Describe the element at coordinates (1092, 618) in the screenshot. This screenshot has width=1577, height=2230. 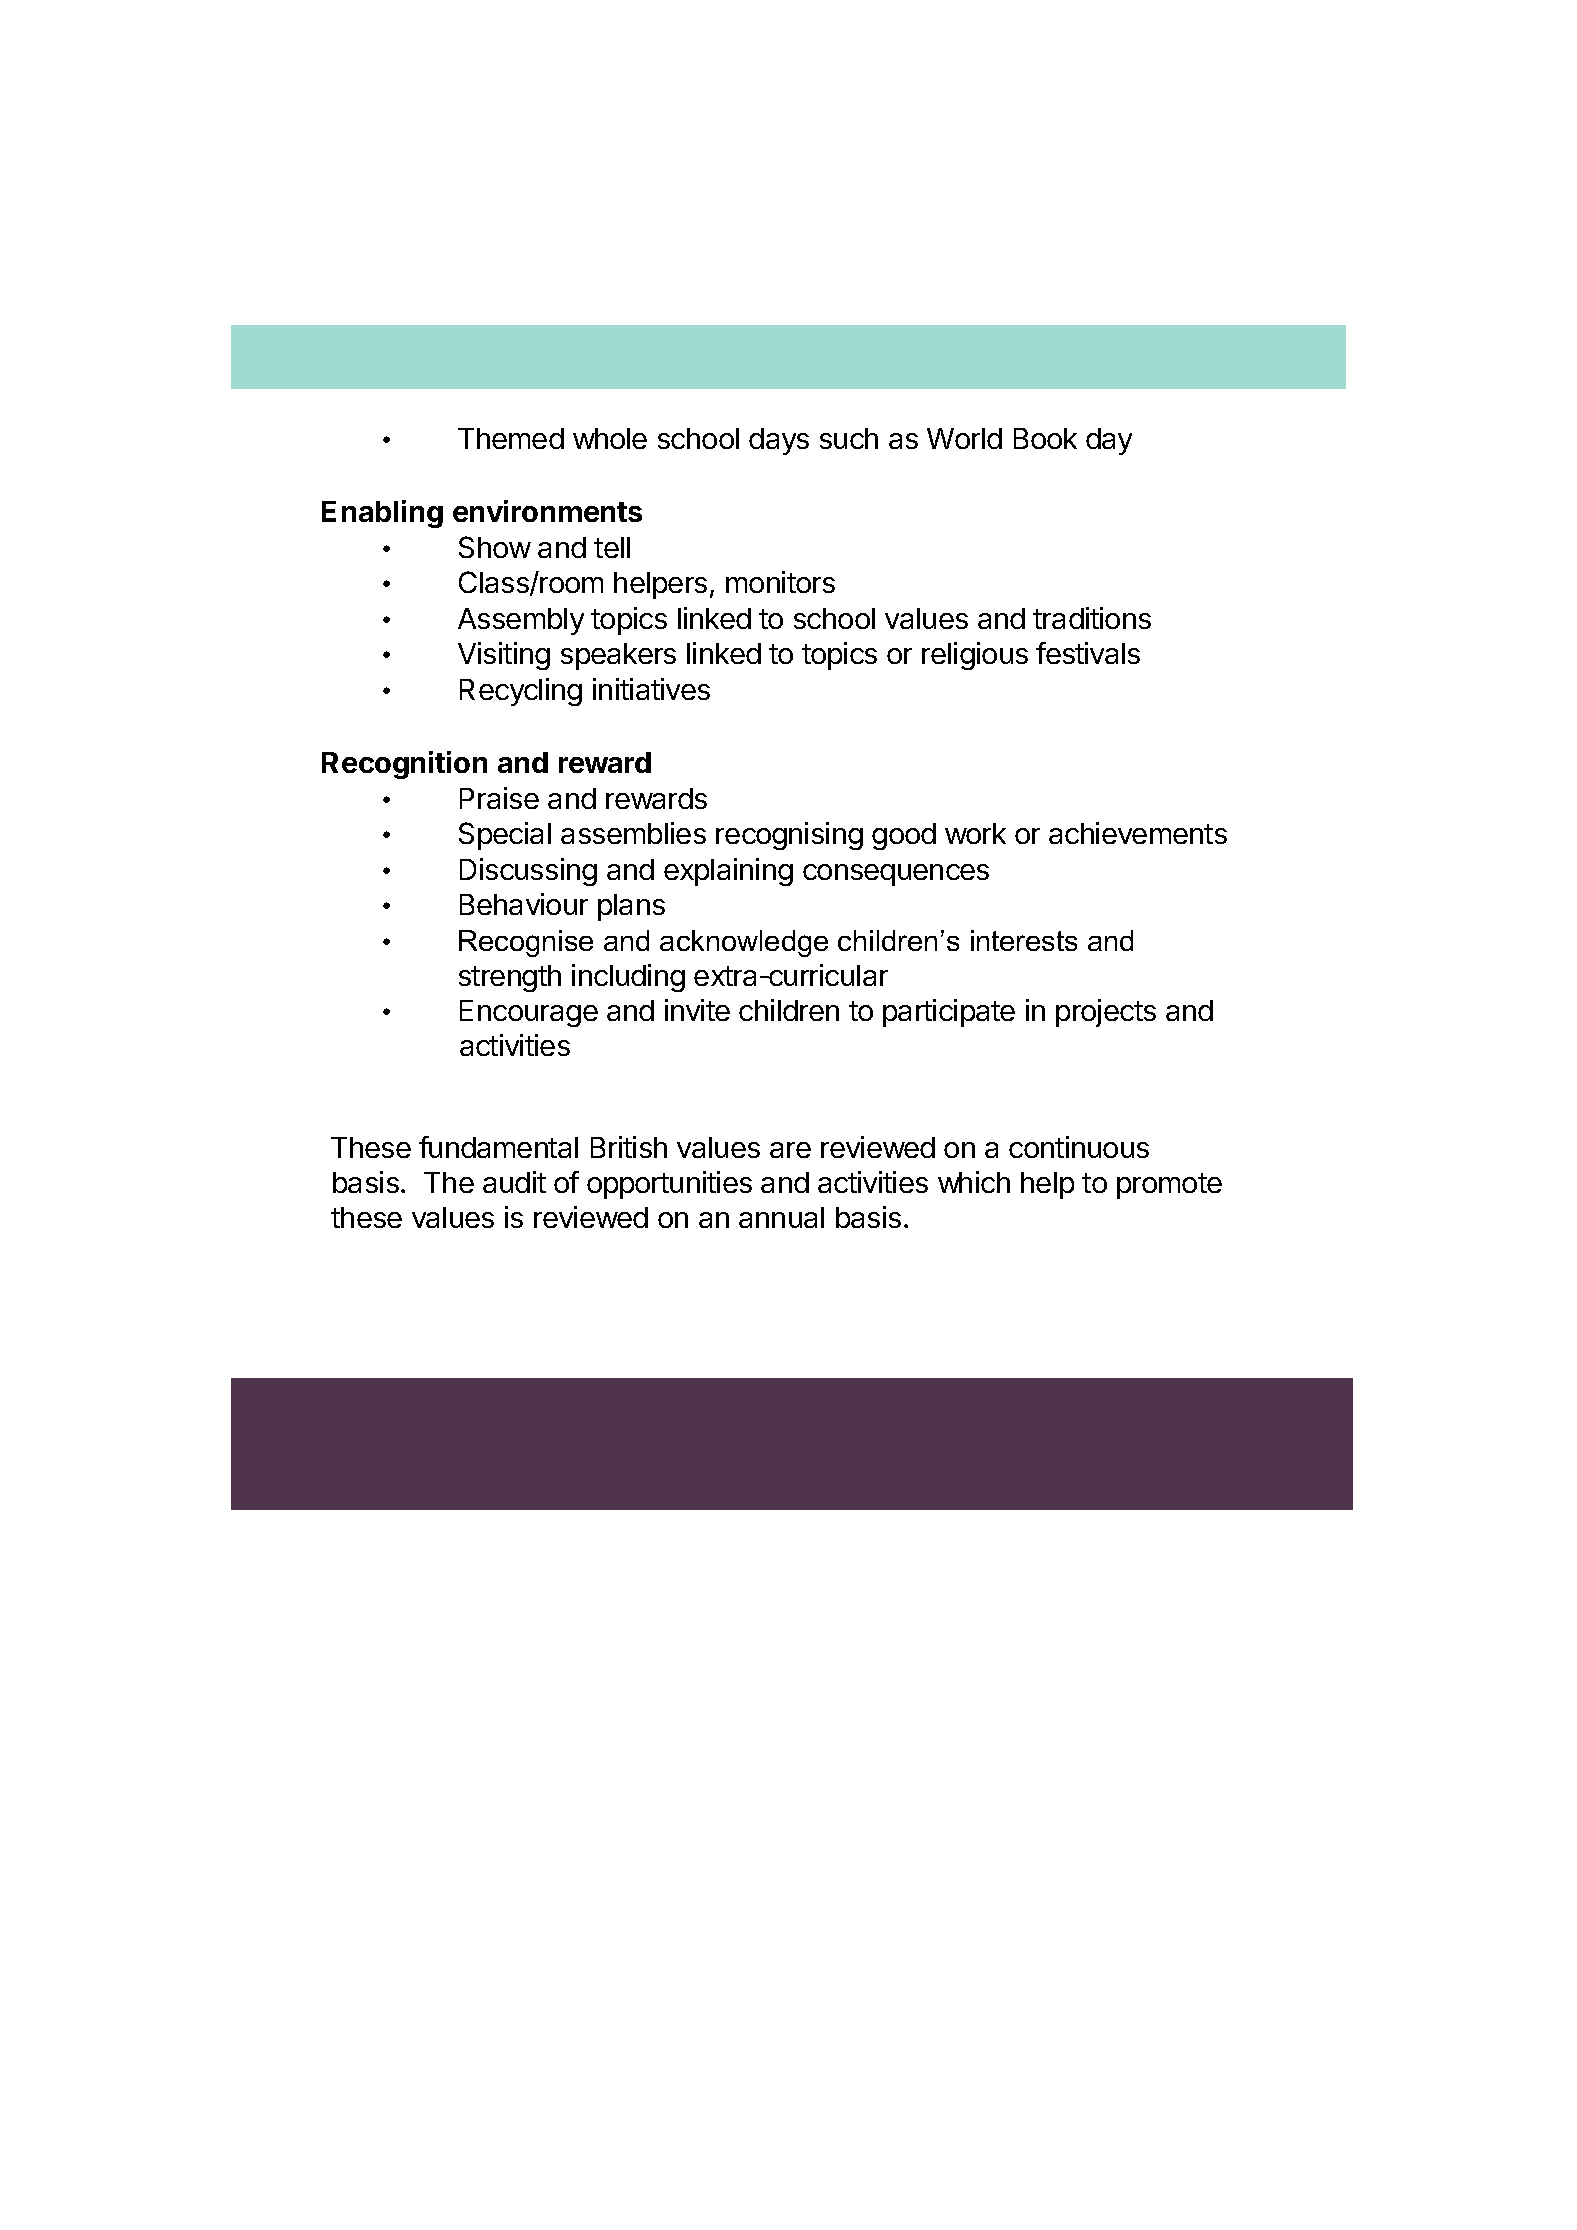
I see `traditions` at that location.
